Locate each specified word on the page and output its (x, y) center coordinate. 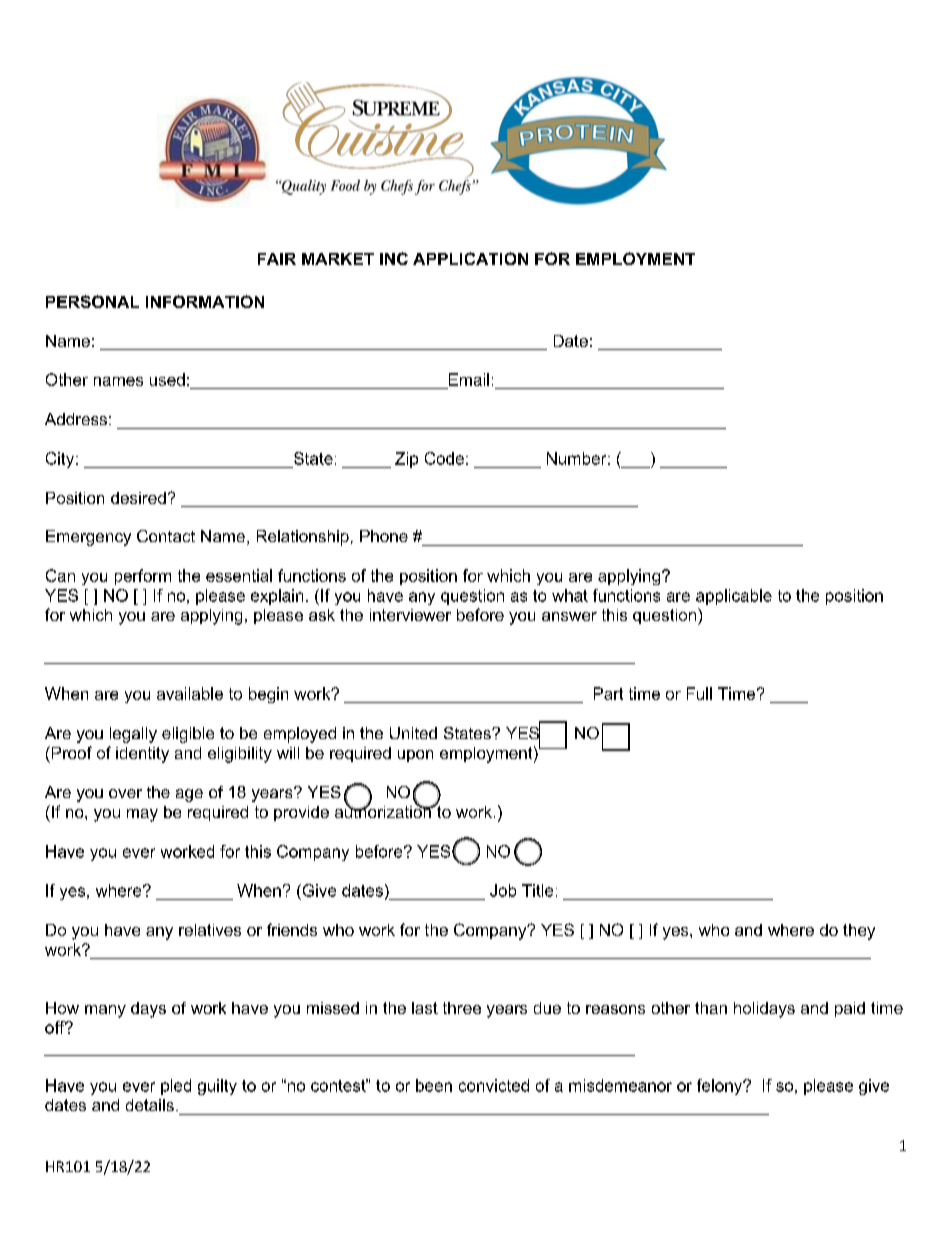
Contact (166, 536)
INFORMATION (205, 301)
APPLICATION (470, 258)
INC (394, 258)
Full (699, 693)
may (142, 815)
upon (415, 756)
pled (176, 1087)
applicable (734, 597)
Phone (384, 536)
